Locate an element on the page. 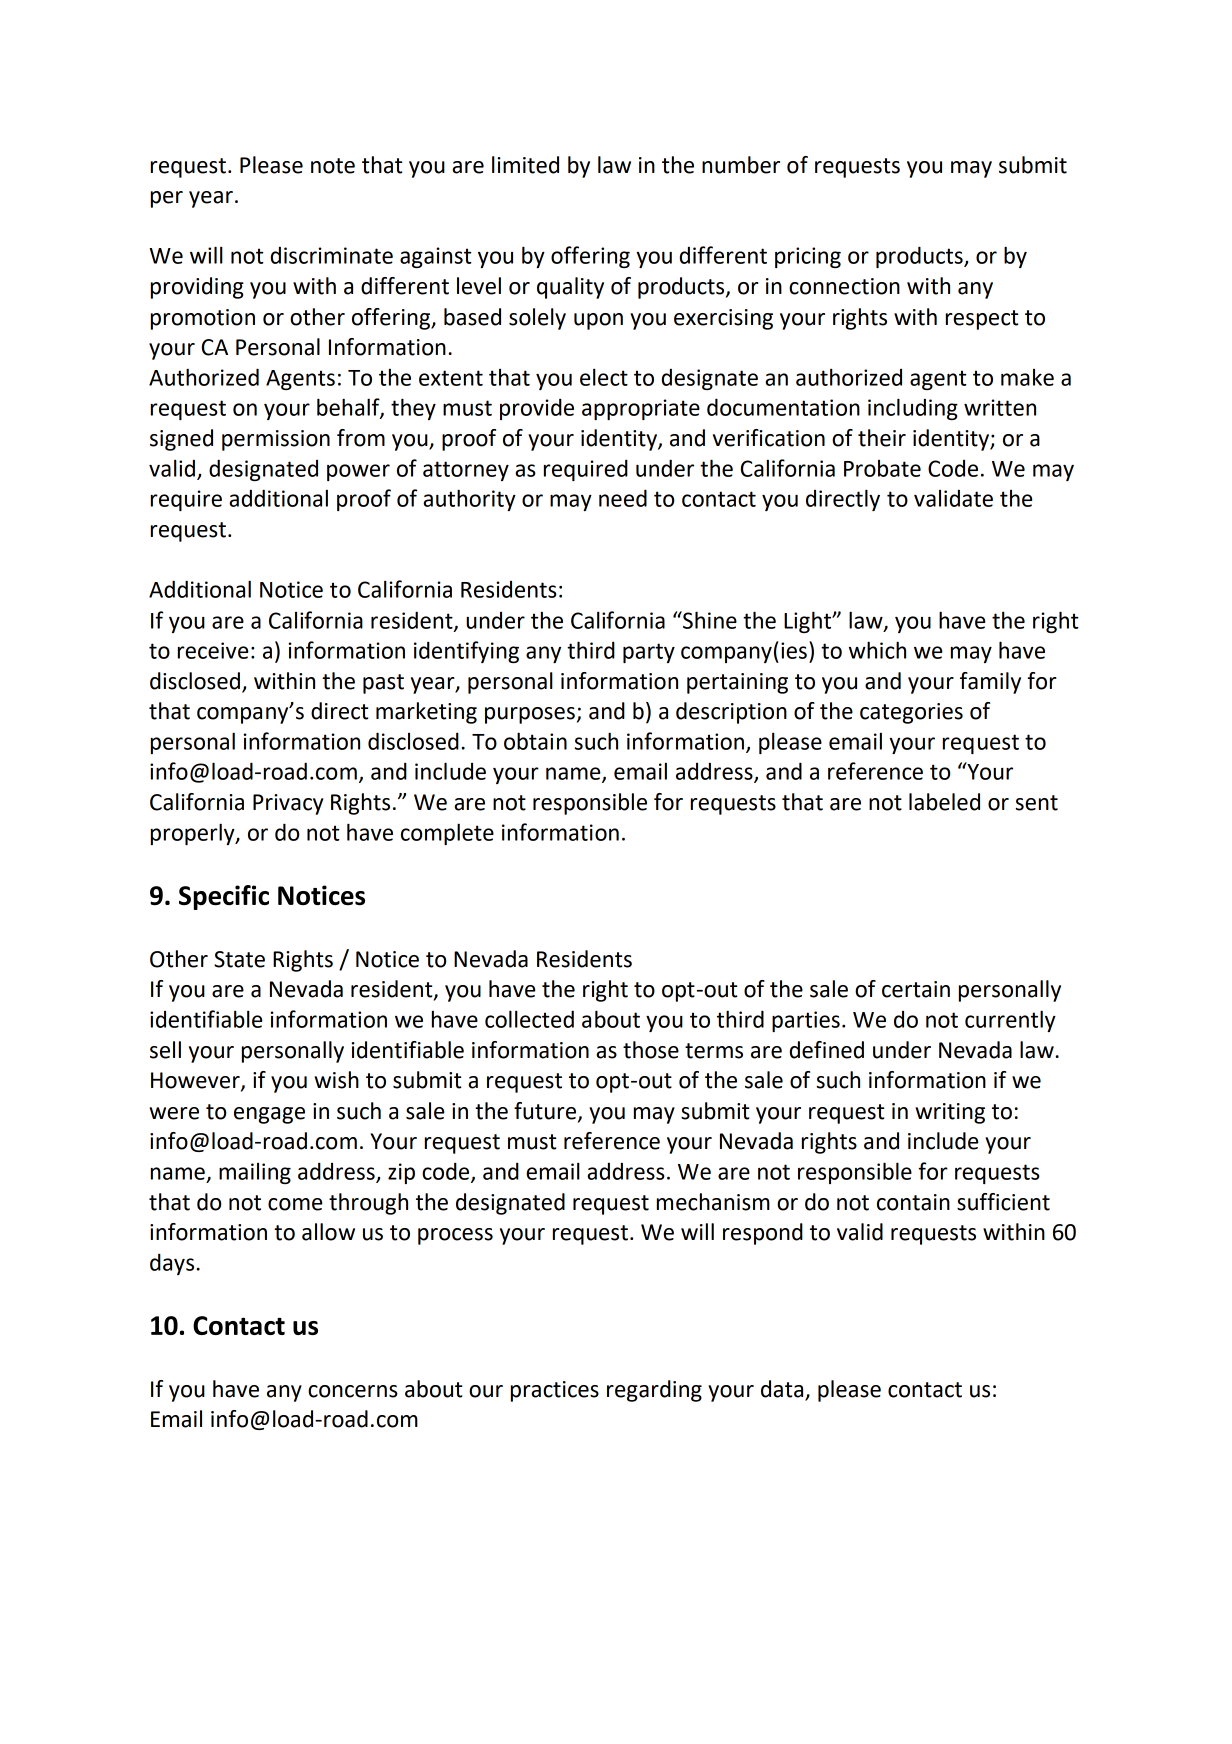 Image resolution: width=1232 pixels, height=1744 pixels. State is located at coordinates (239, 959).
